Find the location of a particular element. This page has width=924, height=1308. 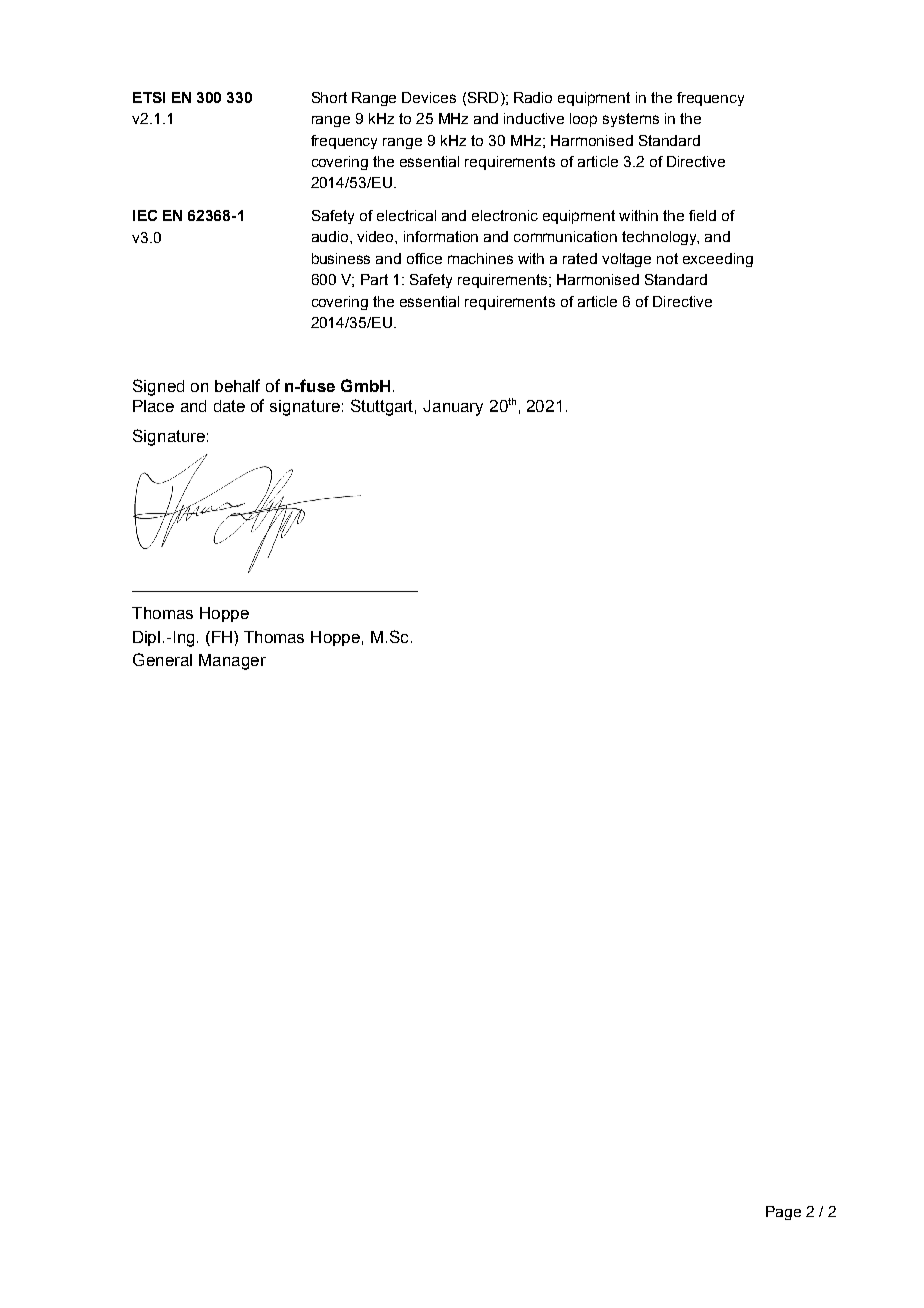

Devices is located at coordinates (429, 97).
